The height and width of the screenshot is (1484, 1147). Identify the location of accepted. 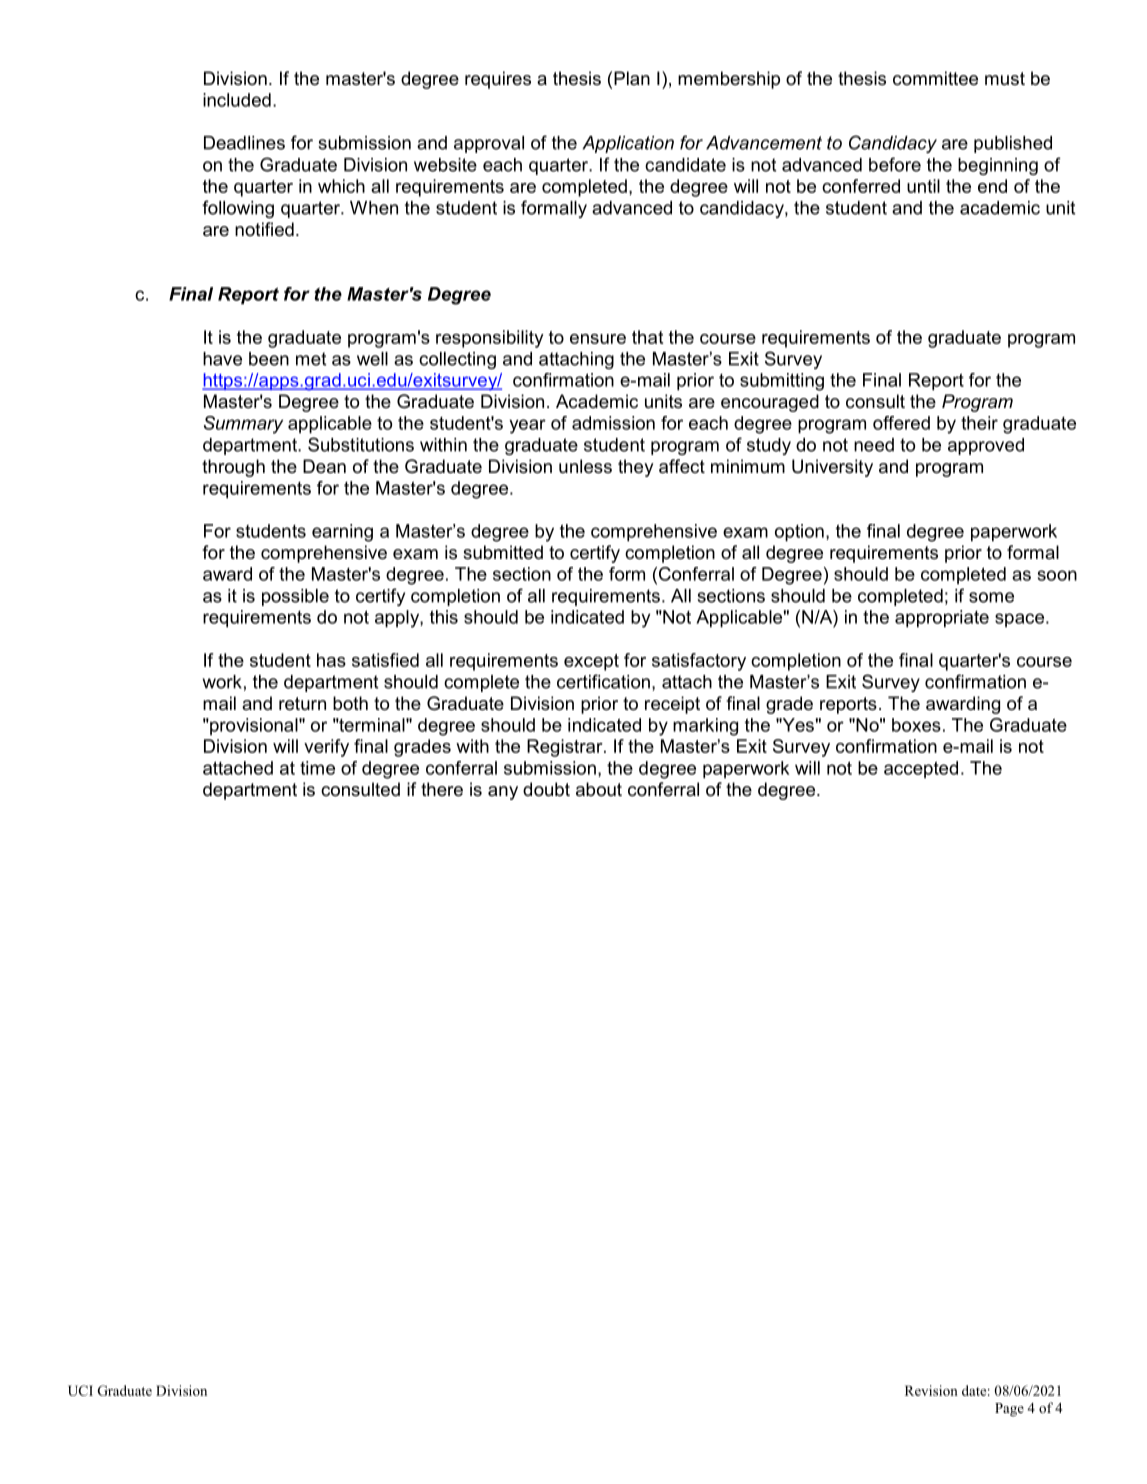
(921, 769).
